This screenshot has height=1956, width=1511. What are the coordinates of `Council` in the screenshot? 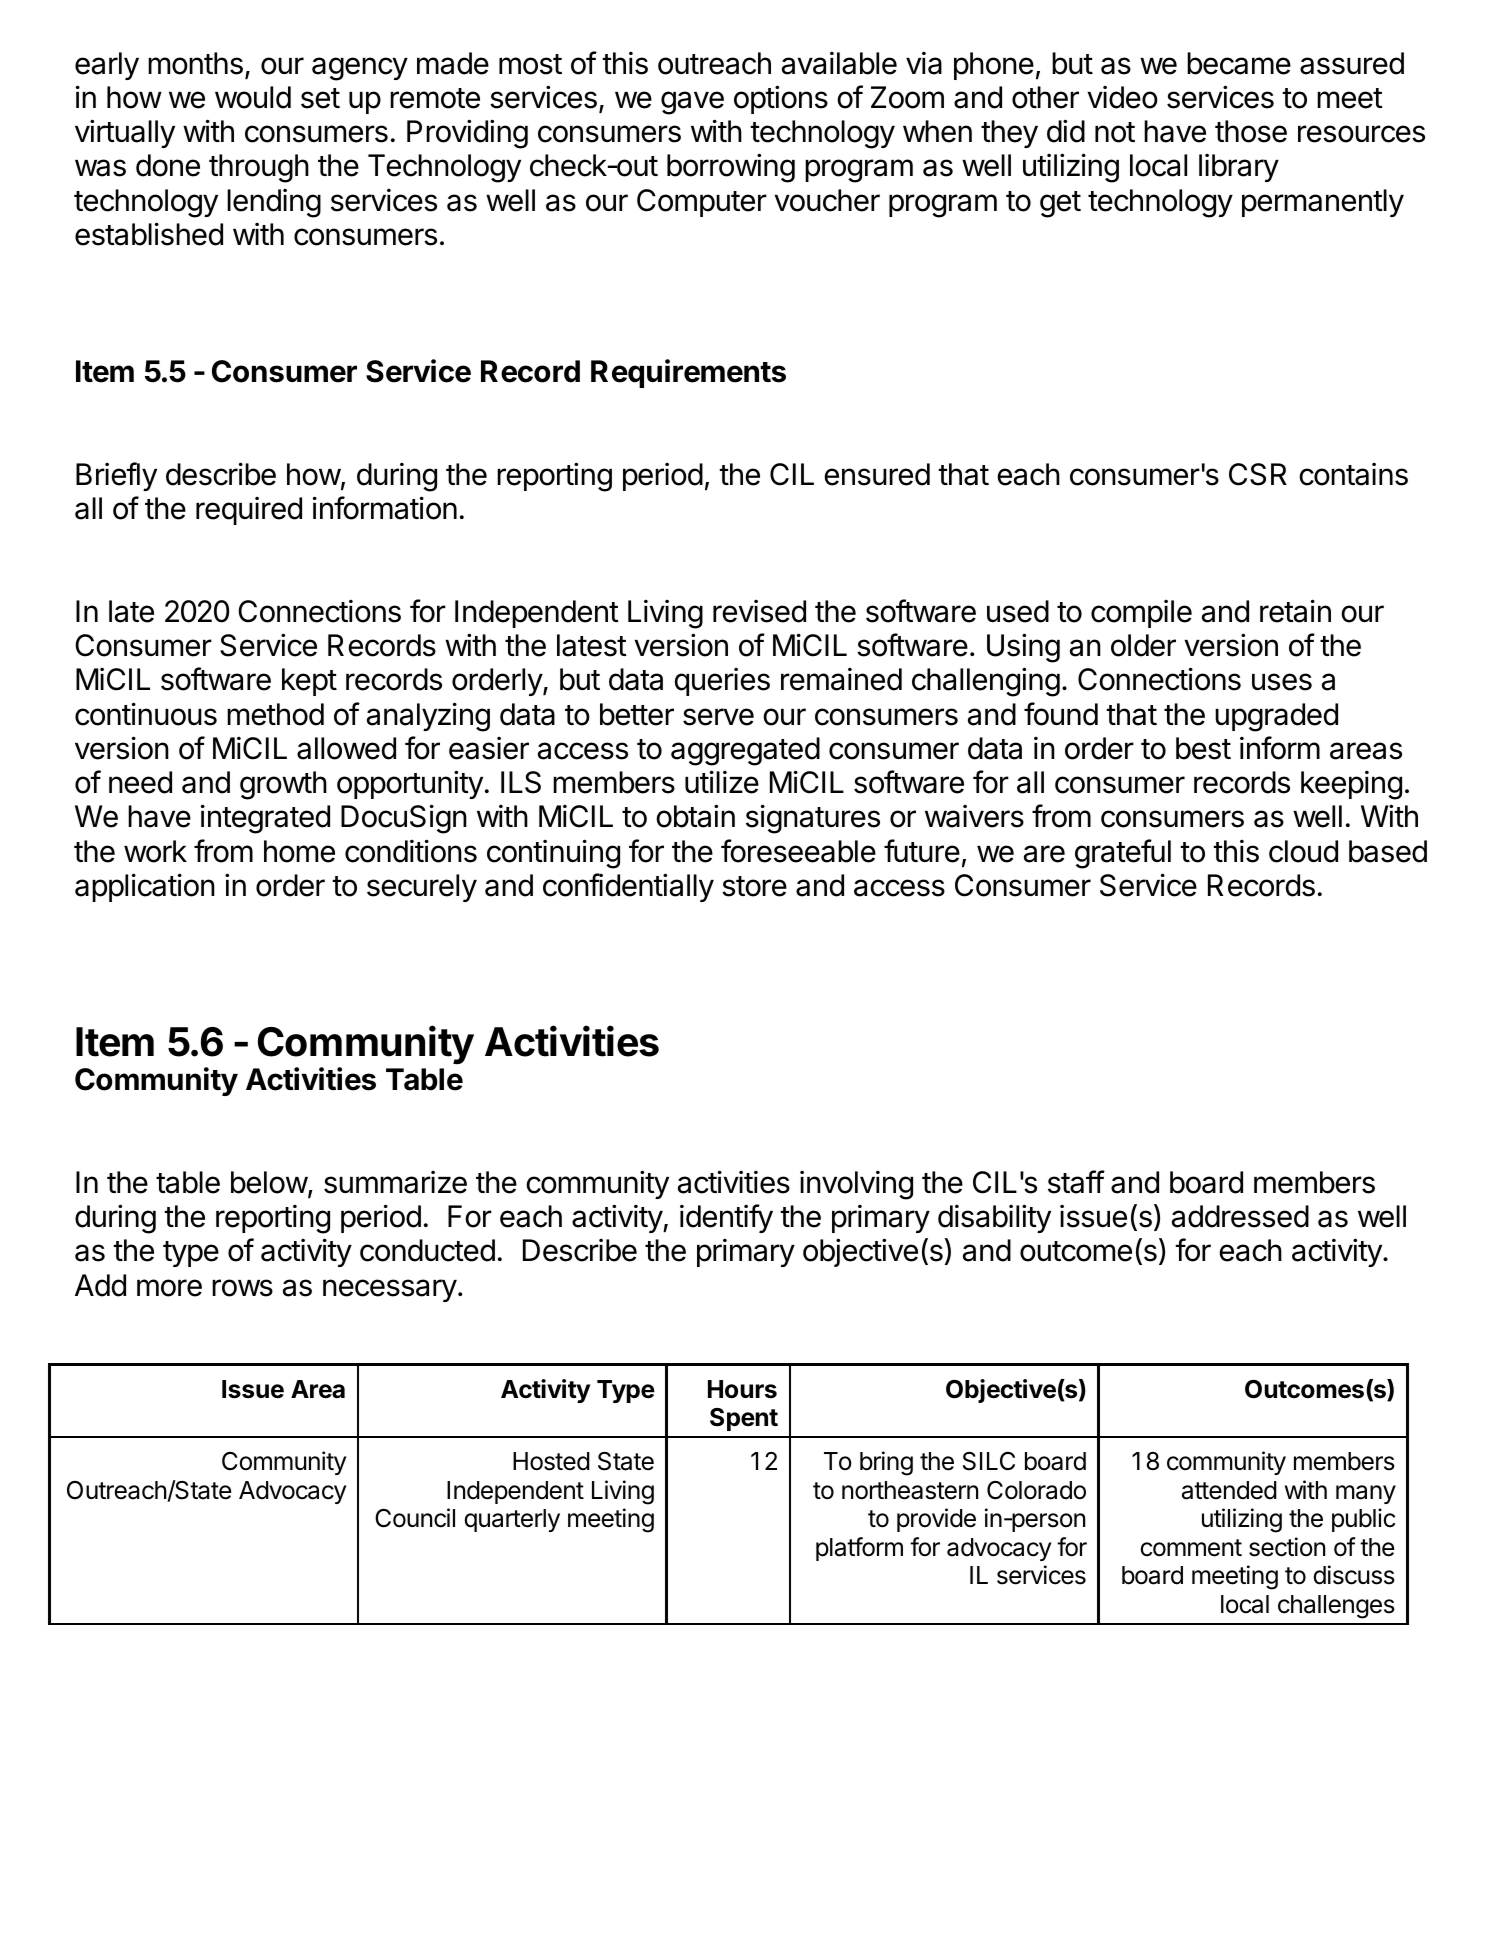 It's located at (415, 1518).
